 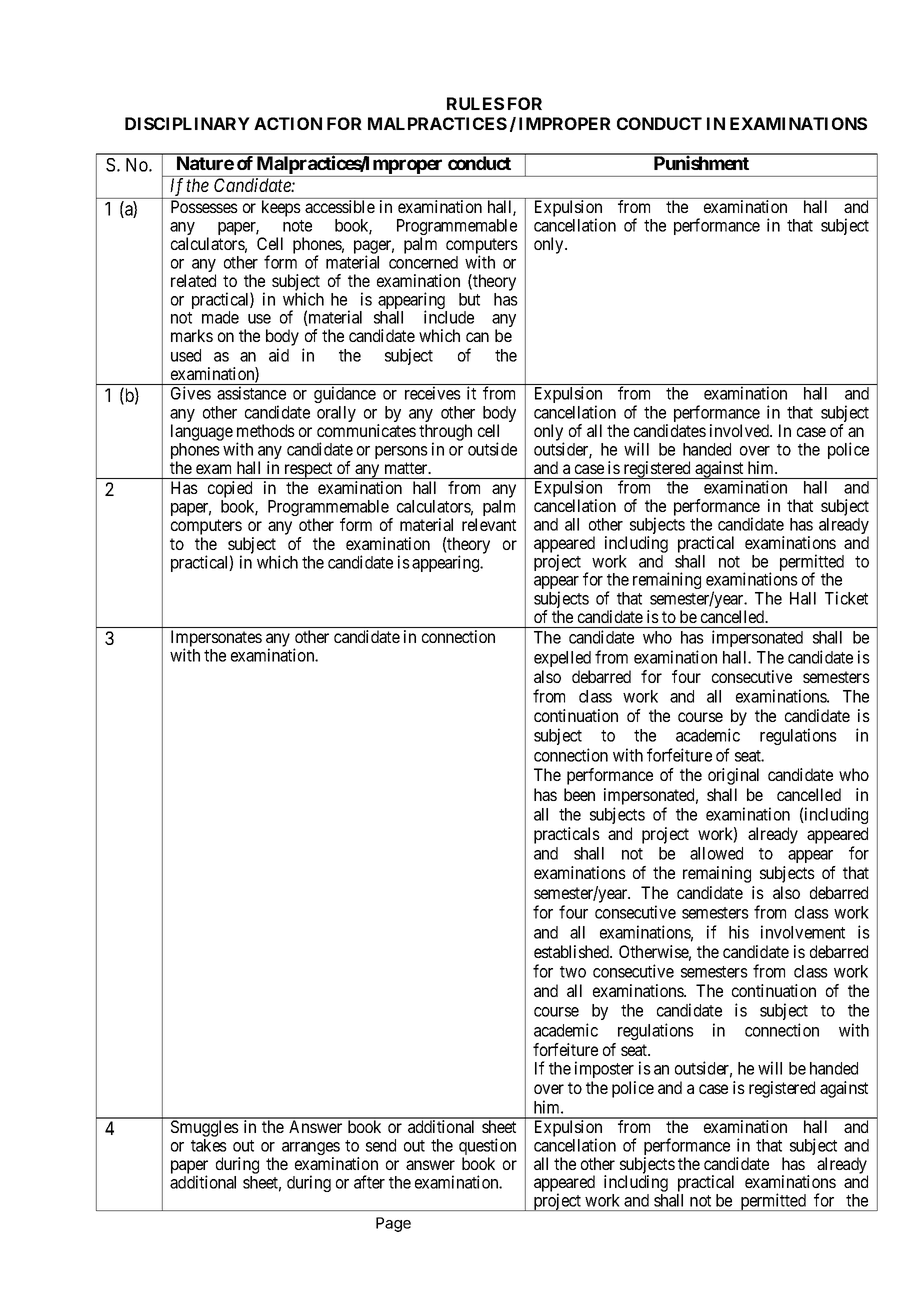 I want to click on respect, so click(x=308, y=470).
